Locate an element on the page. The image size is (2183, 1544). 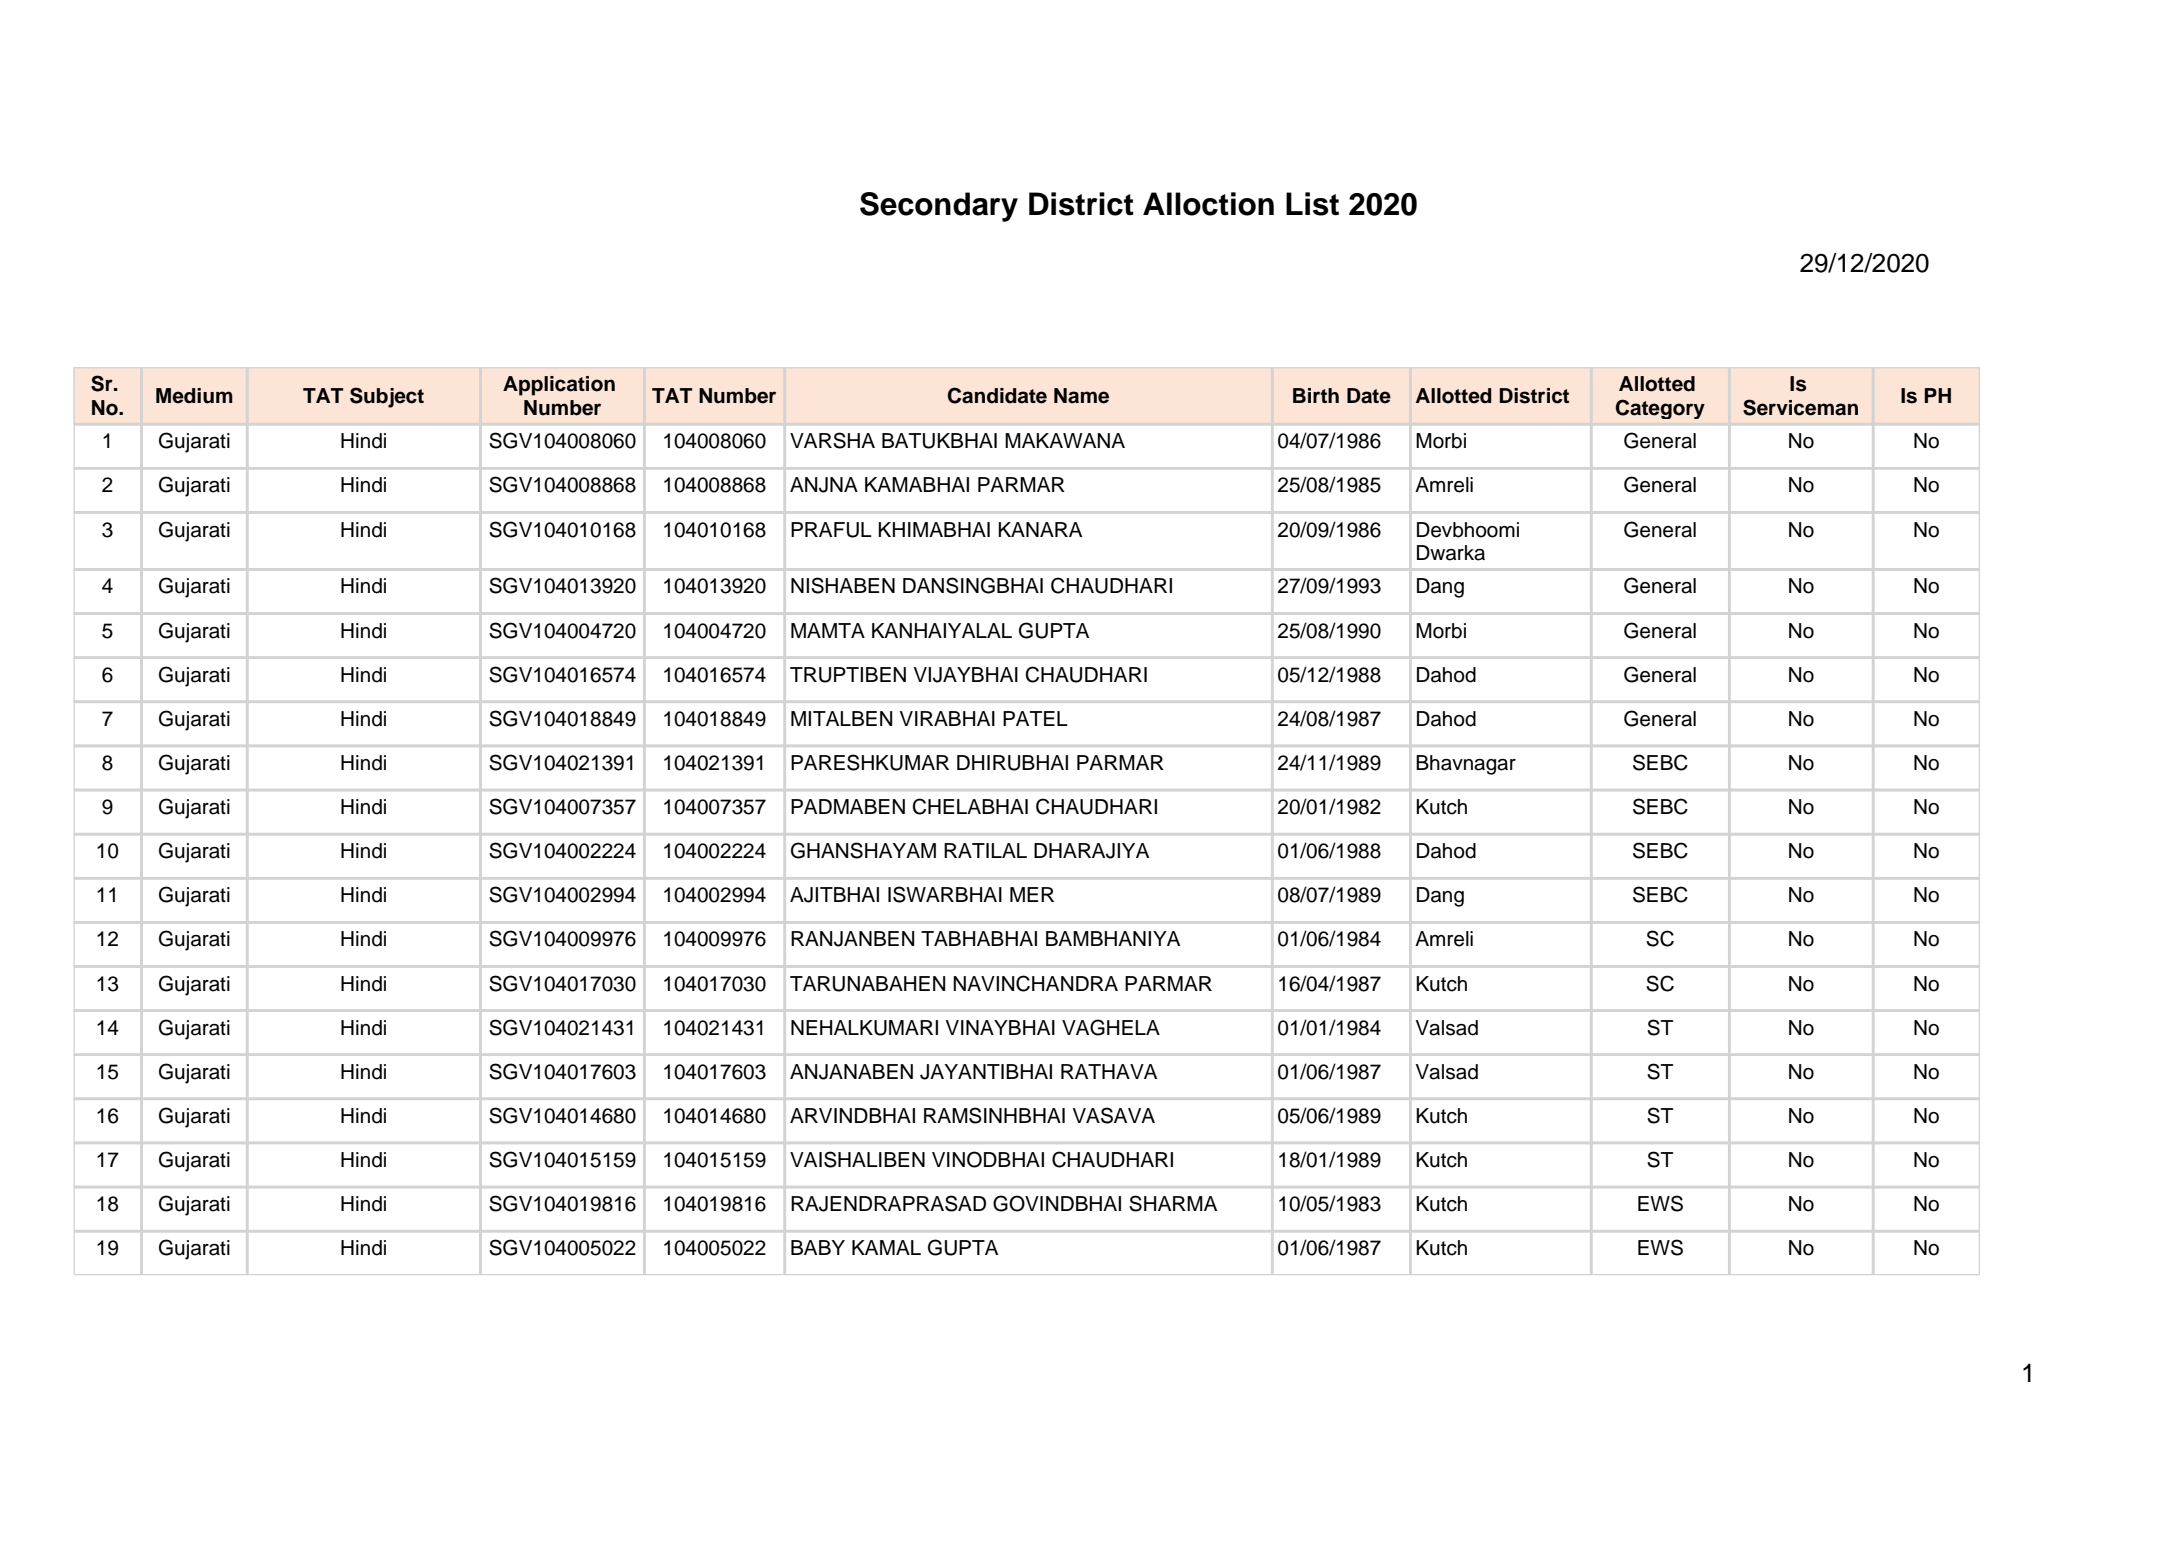
Birth is located at coordinates (1316, 395).
